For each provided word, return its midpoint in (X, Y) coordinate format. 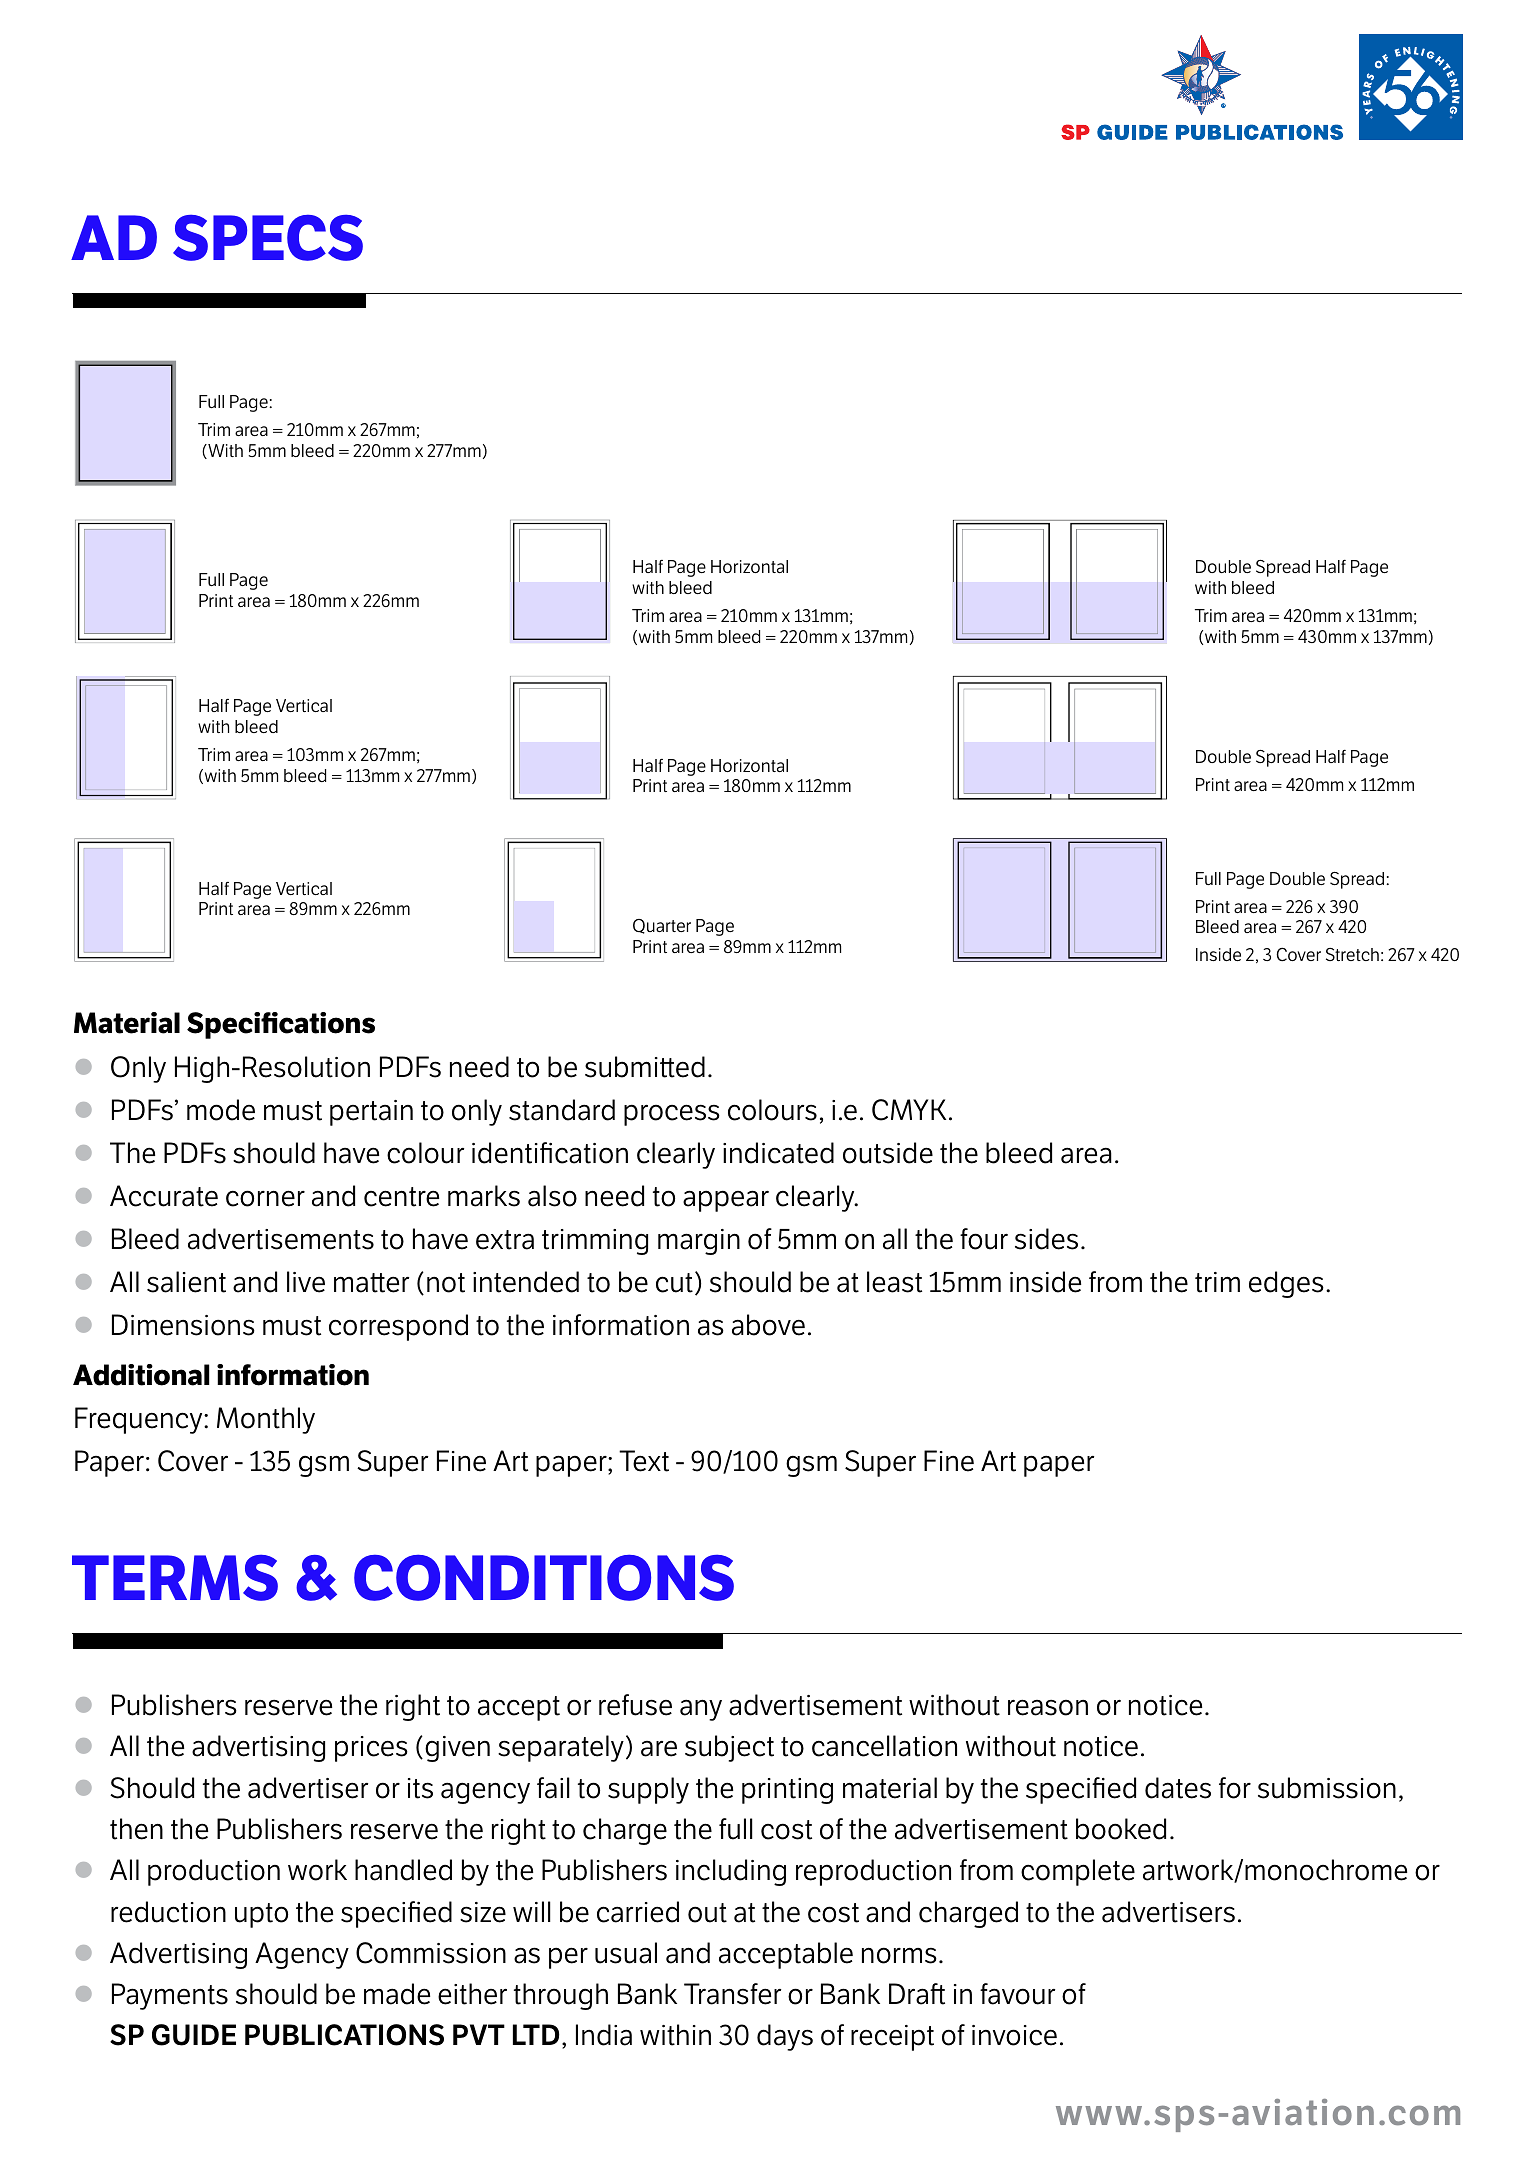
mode (221, 1110)
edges (1286, 1284)
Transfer (732, 1994)
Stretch (1352, 954)
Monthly (266, 1420)
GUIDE (194, 2035)
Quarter (662, 926)
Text (644, 1461)
